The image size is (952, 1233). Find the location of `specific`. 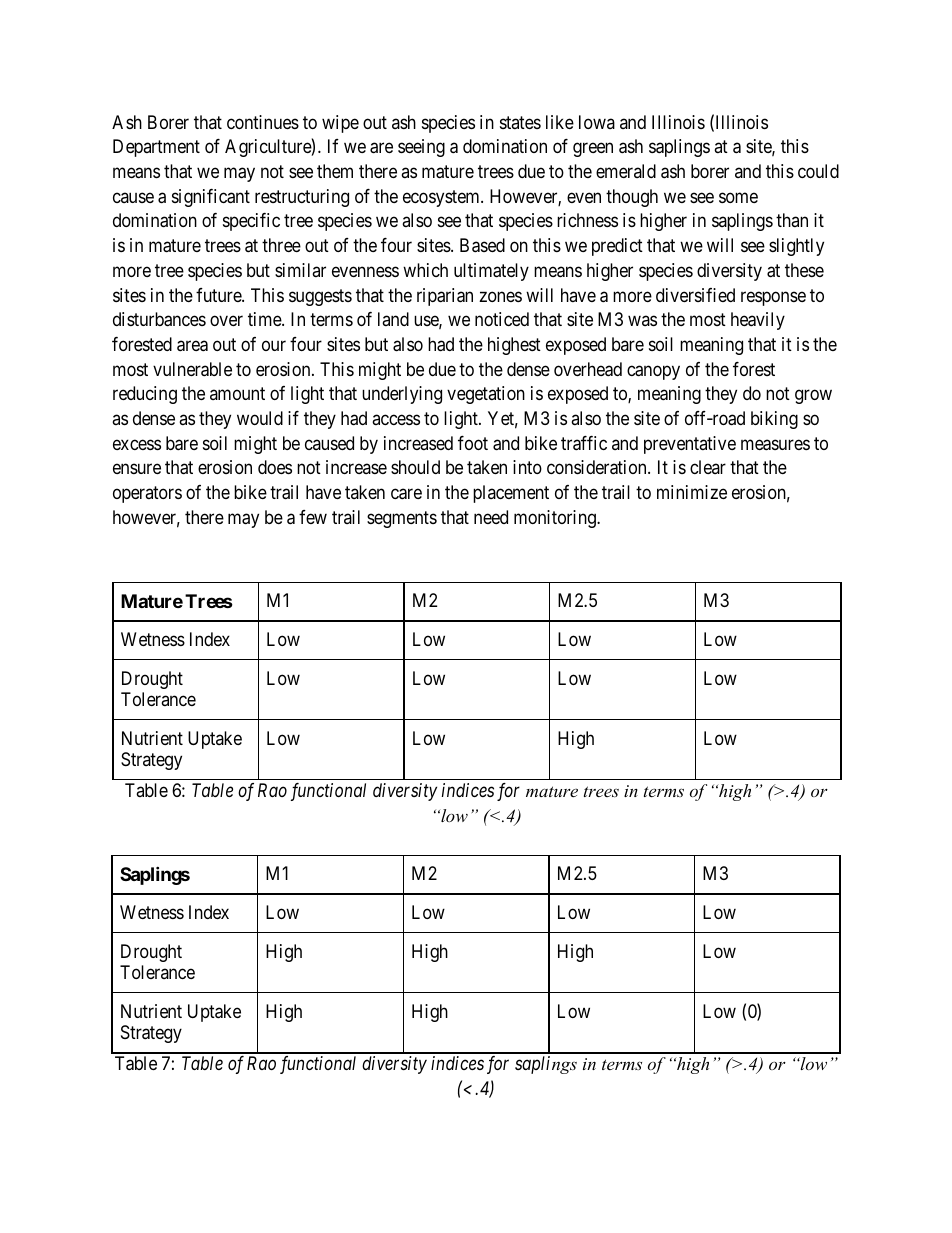

specific is located at coordinates (251, 222).
